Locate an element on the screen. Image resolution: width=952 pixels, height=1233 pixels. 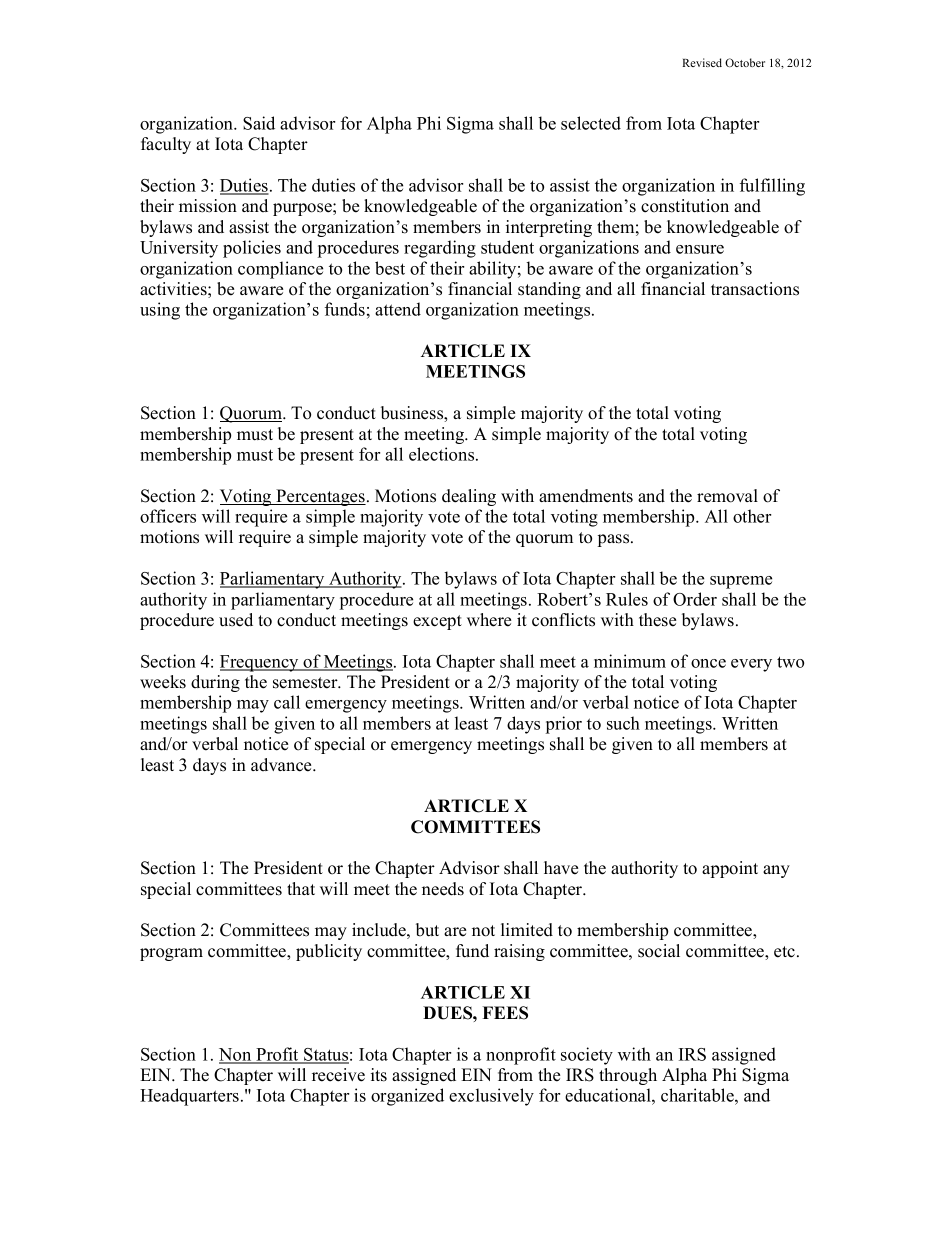
such is located at coordinates (623, 723).
